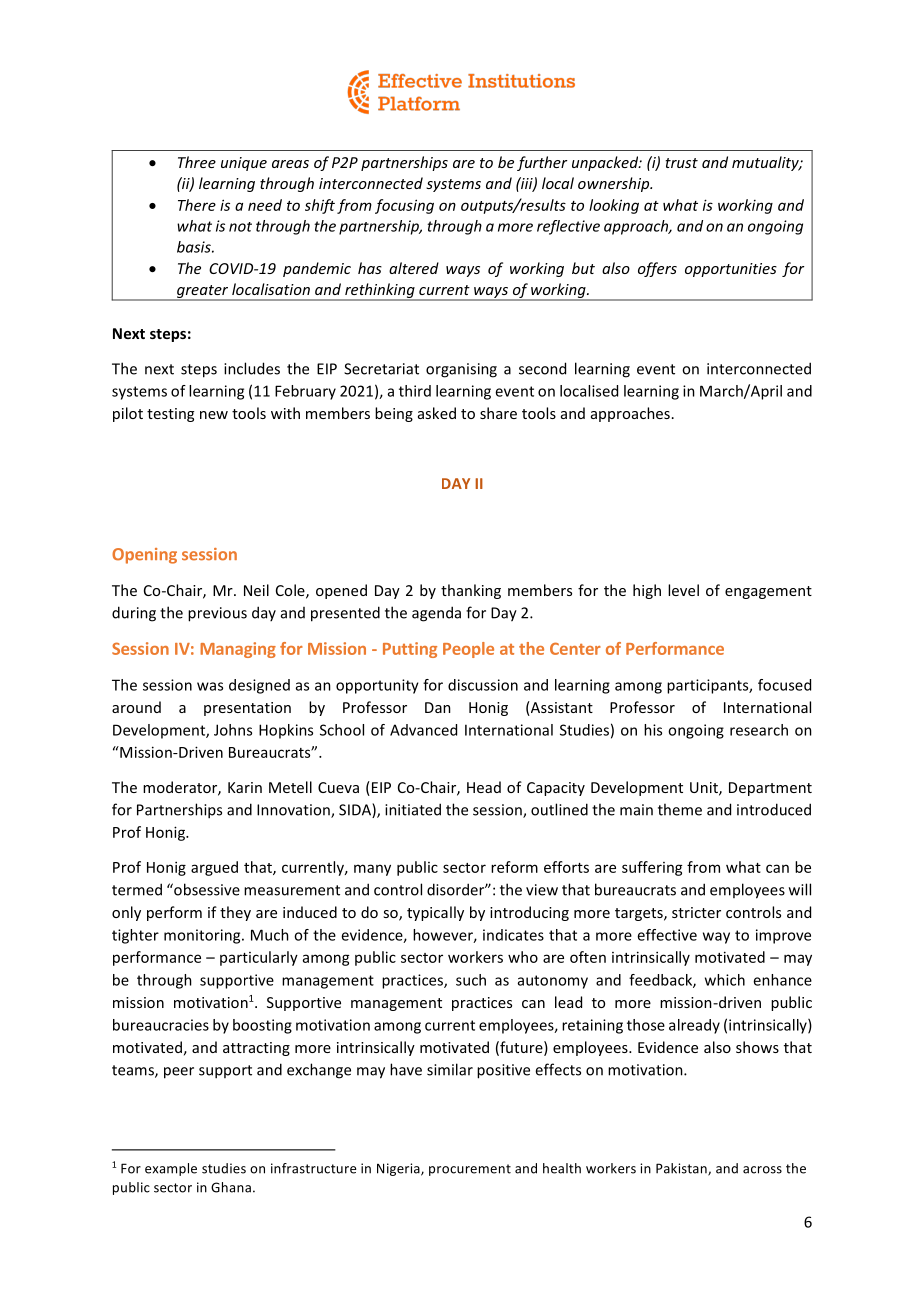 The width and height of the page is (924, 1308). Describe the element at coordinates (197, 205) in the page. I see `There` at that location.
